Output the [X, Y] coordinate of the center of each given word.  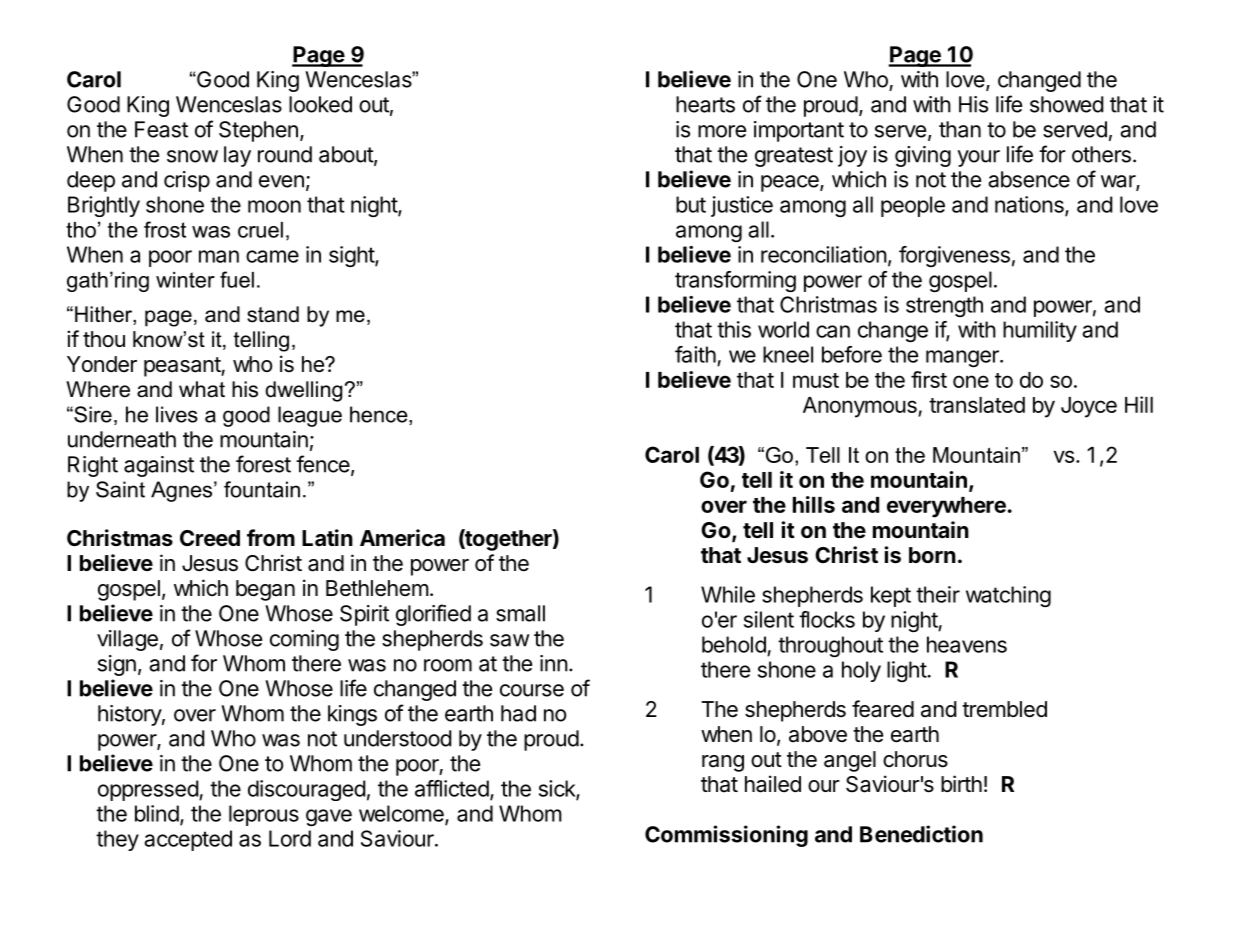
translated [977, 405]
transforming [735, 281]
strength [944, 306]
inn [554, 663]
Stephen [258, 131]
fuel [237, 279]
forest [263, 464]
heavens [967, 644]
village [127, 640]
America [402, 537]
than [960, 129]
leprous [264, 815]
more [722, 131]
